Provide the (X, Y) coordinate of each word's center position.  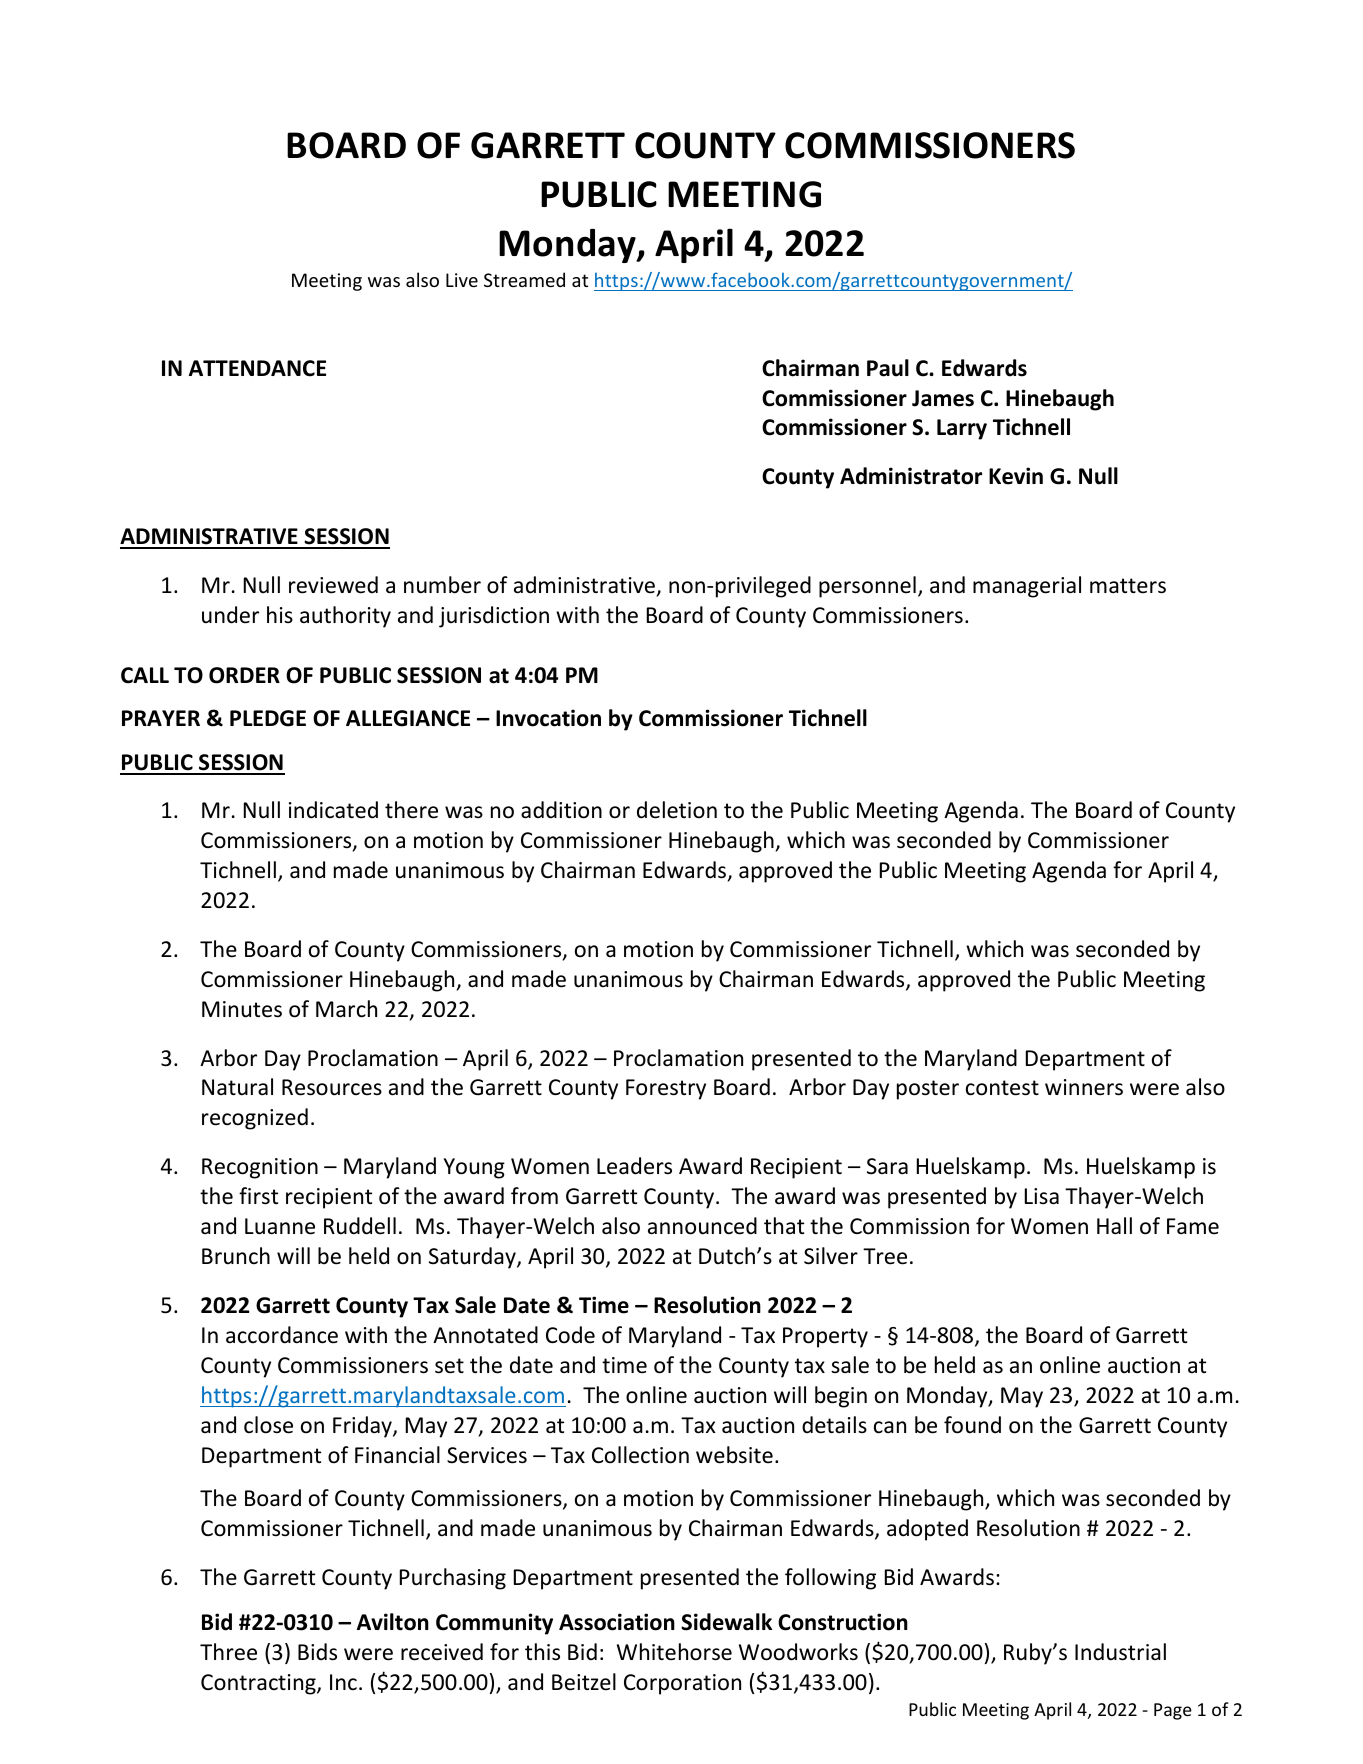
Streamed (524, 279)
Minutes (242, 1009)
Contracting (259, 1684)
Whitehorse (674, 1652)
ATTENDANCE (257, 368)
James (943, 398)
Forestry (666, 1089)
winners (1084, 1087)
